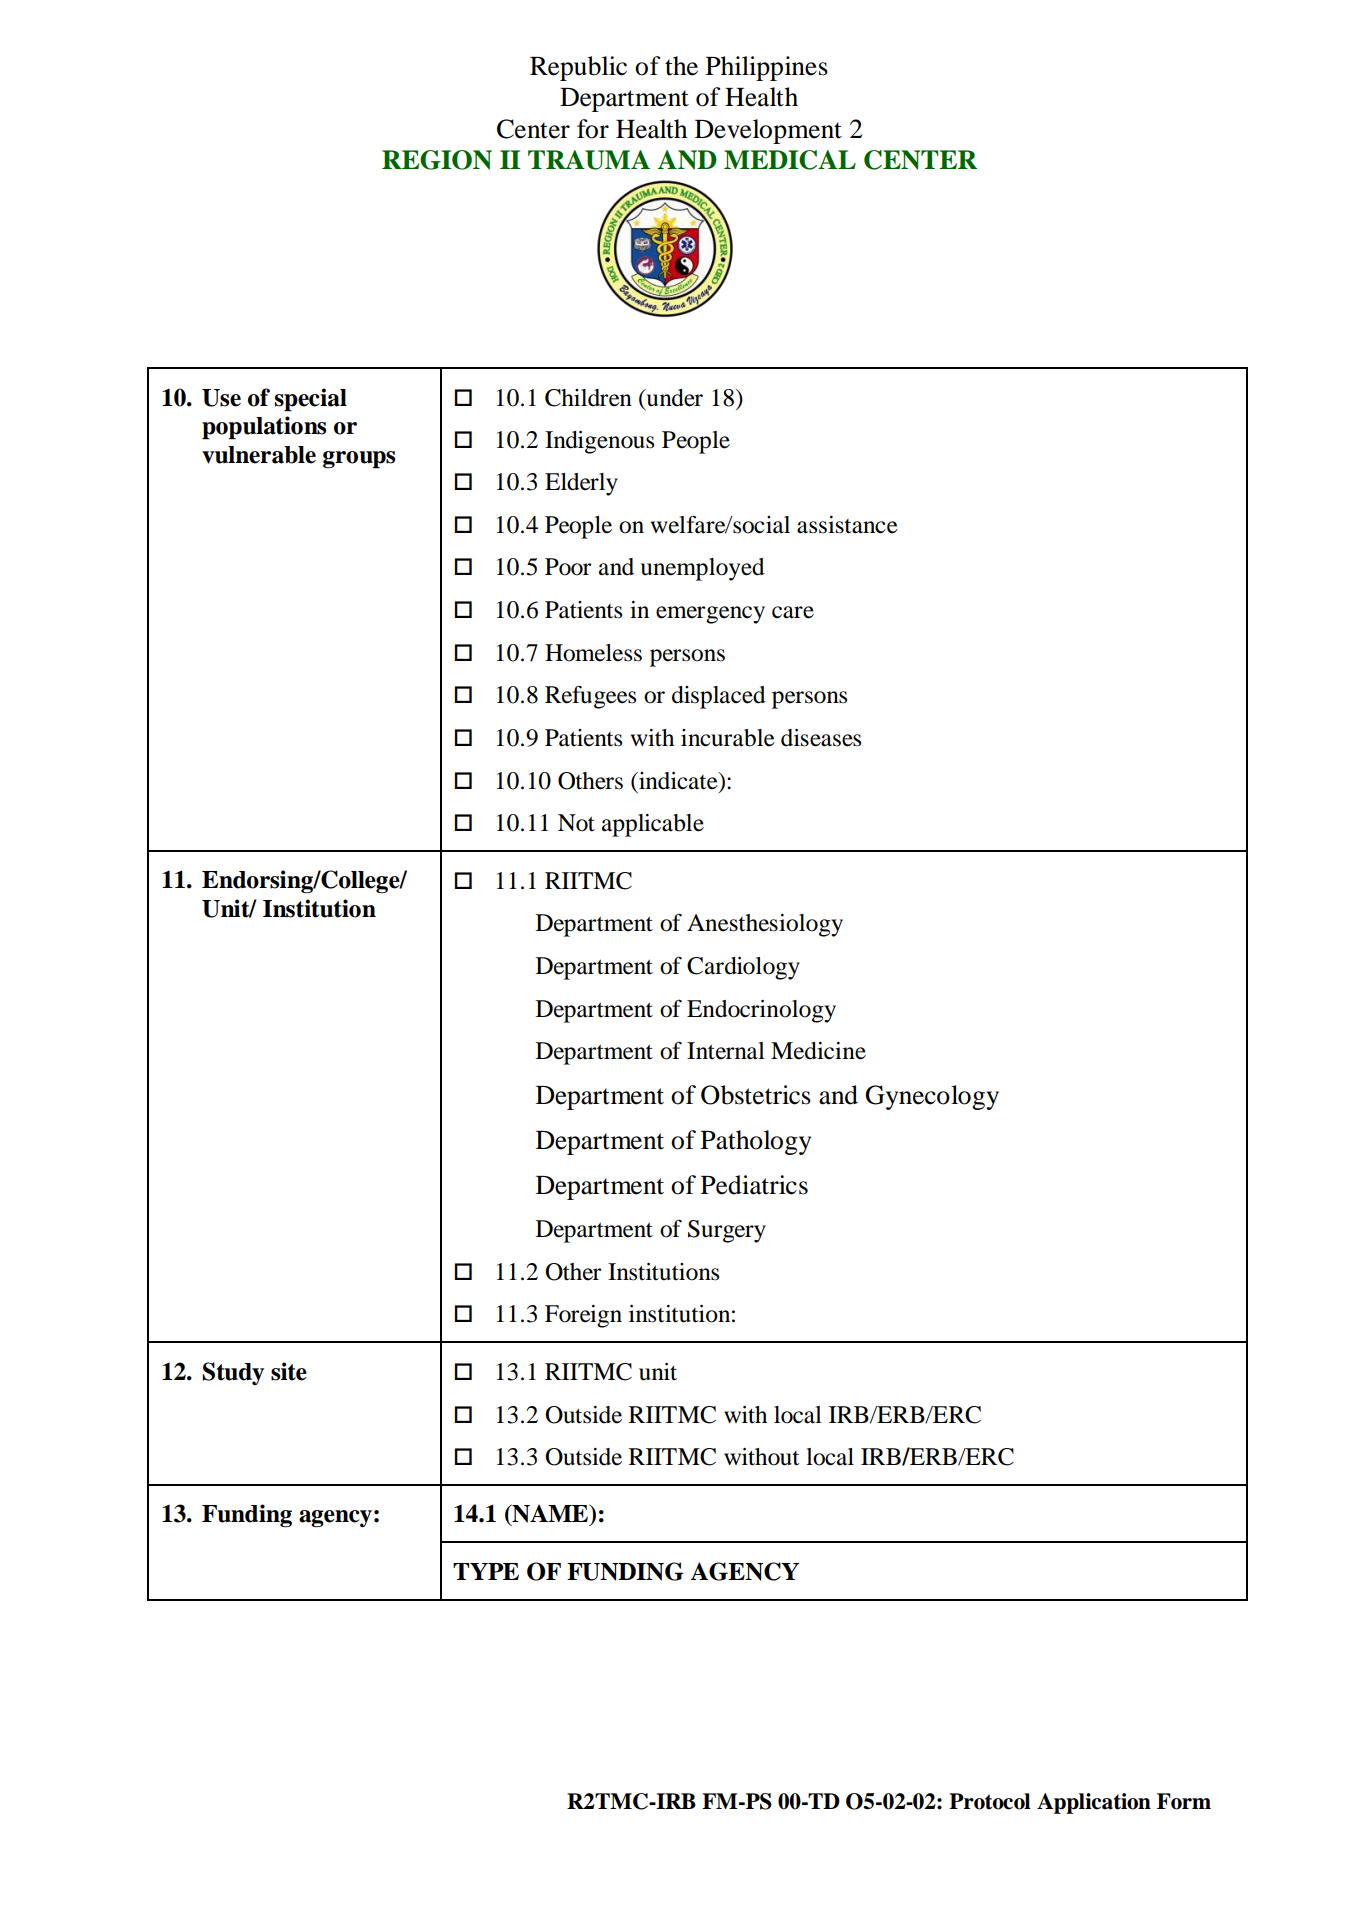 The image size is (1359, 1922). I want to click on Development, so click(768, 131).
